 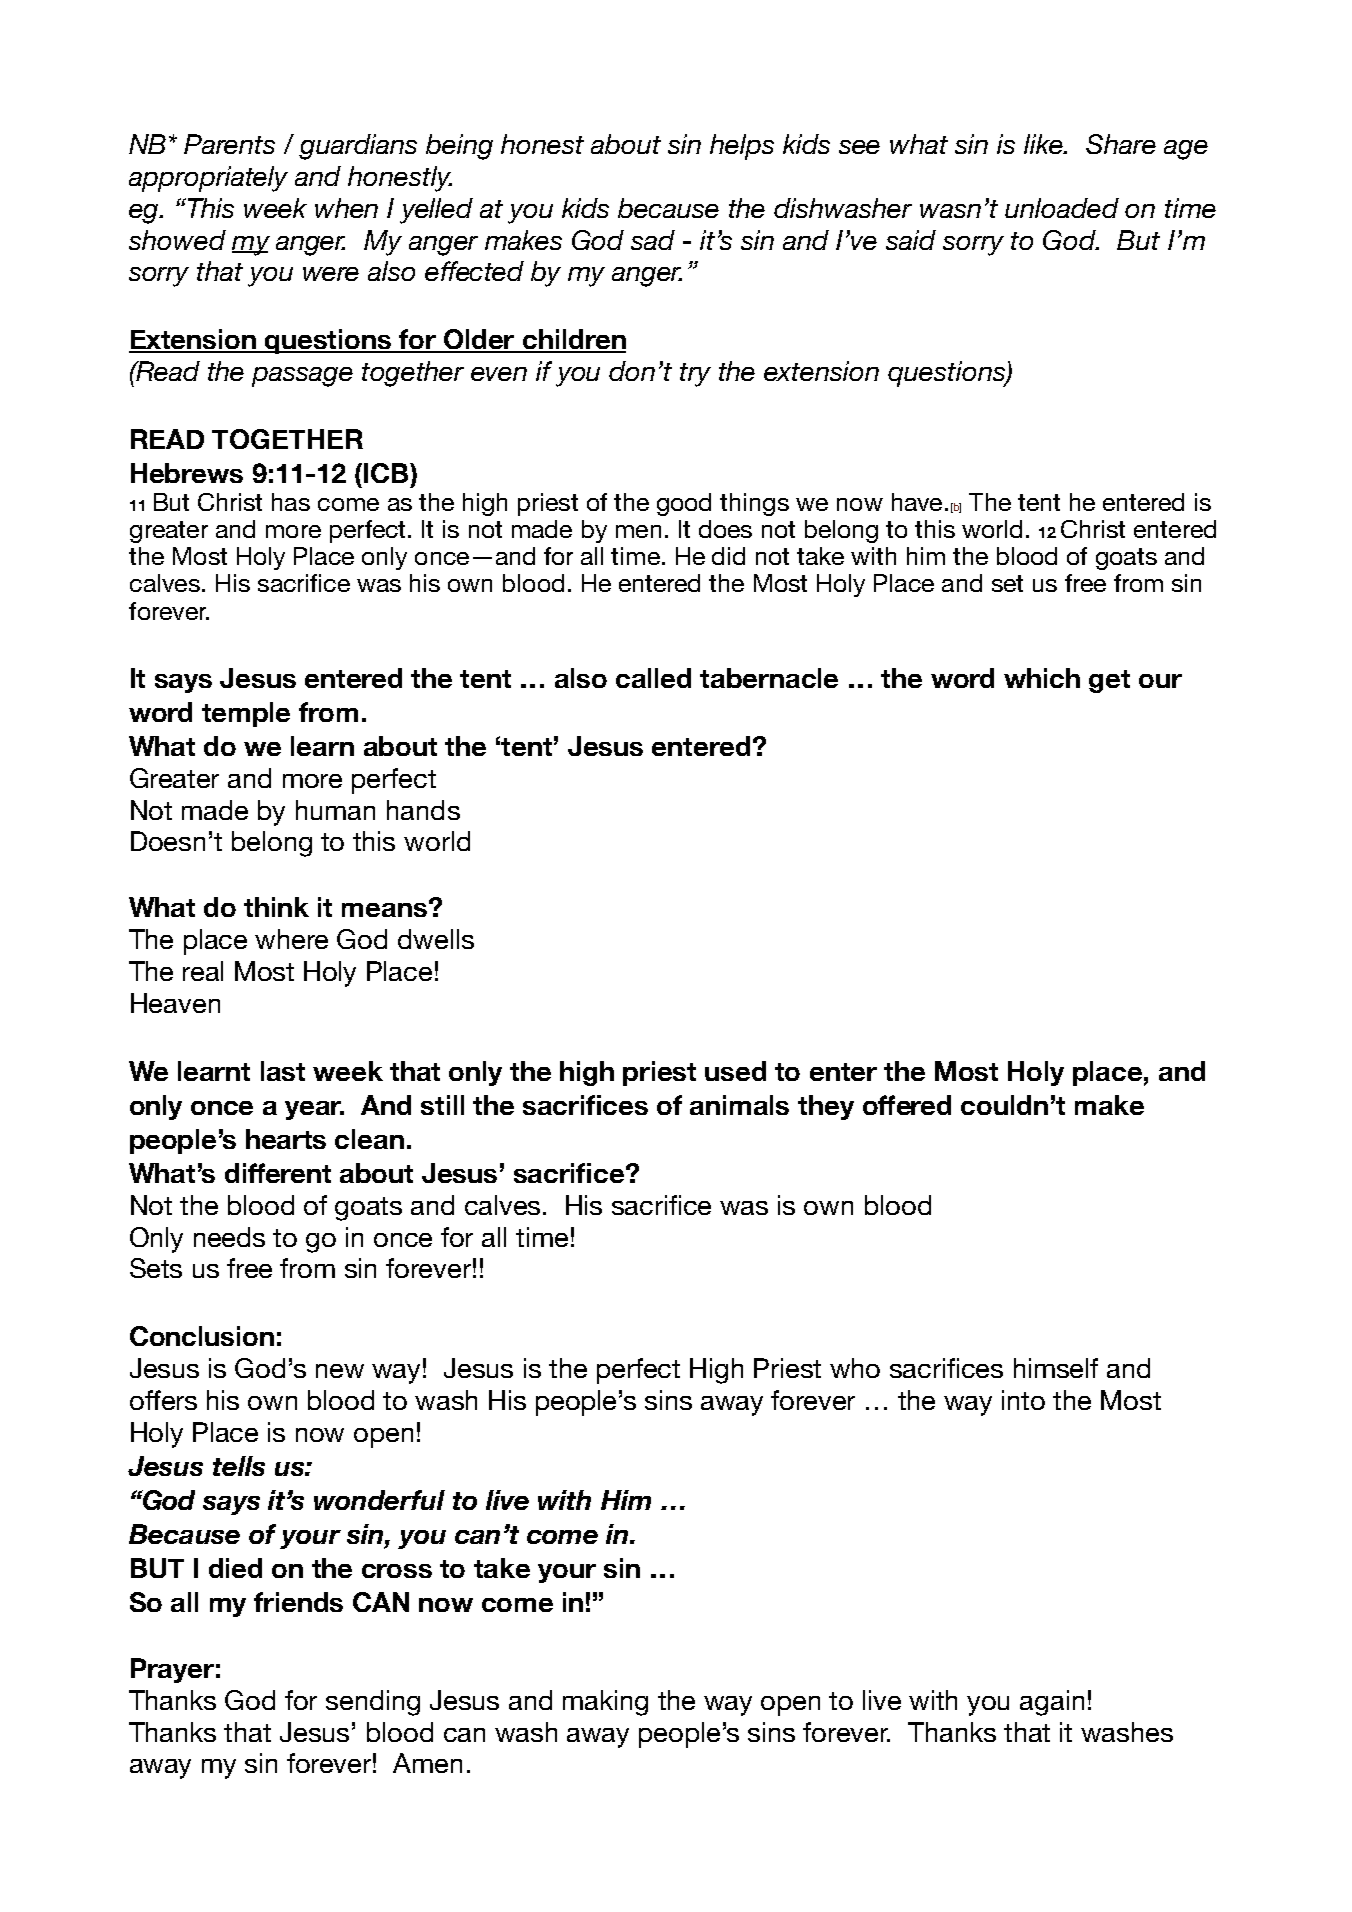 I want to click on who, so click(x=855, y=1368).
